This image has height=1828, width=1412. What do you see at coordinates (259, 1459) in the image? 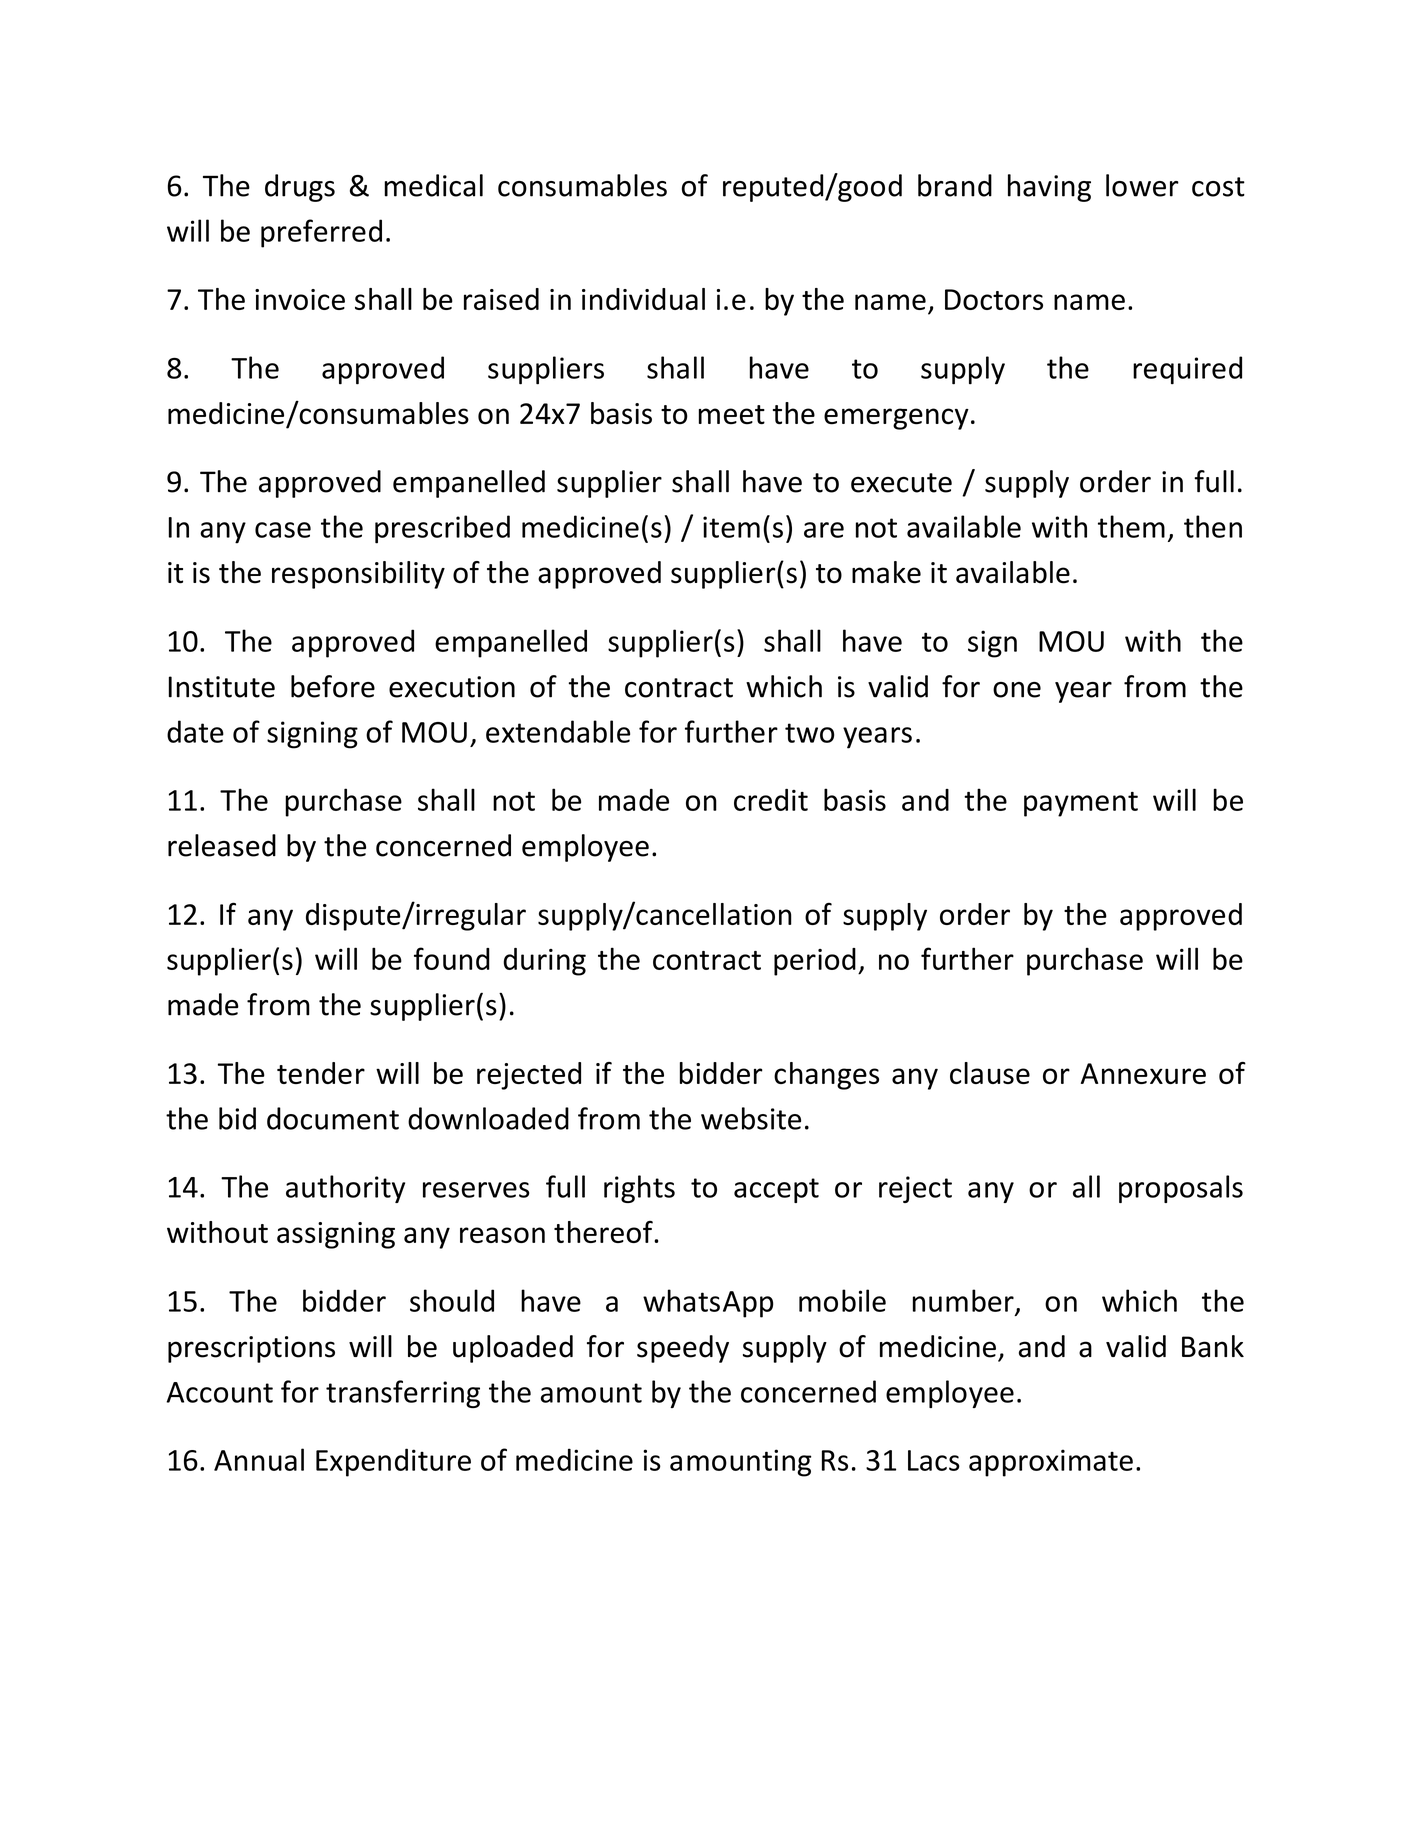
I see `Annual` at bounding box center [259, 1459].
